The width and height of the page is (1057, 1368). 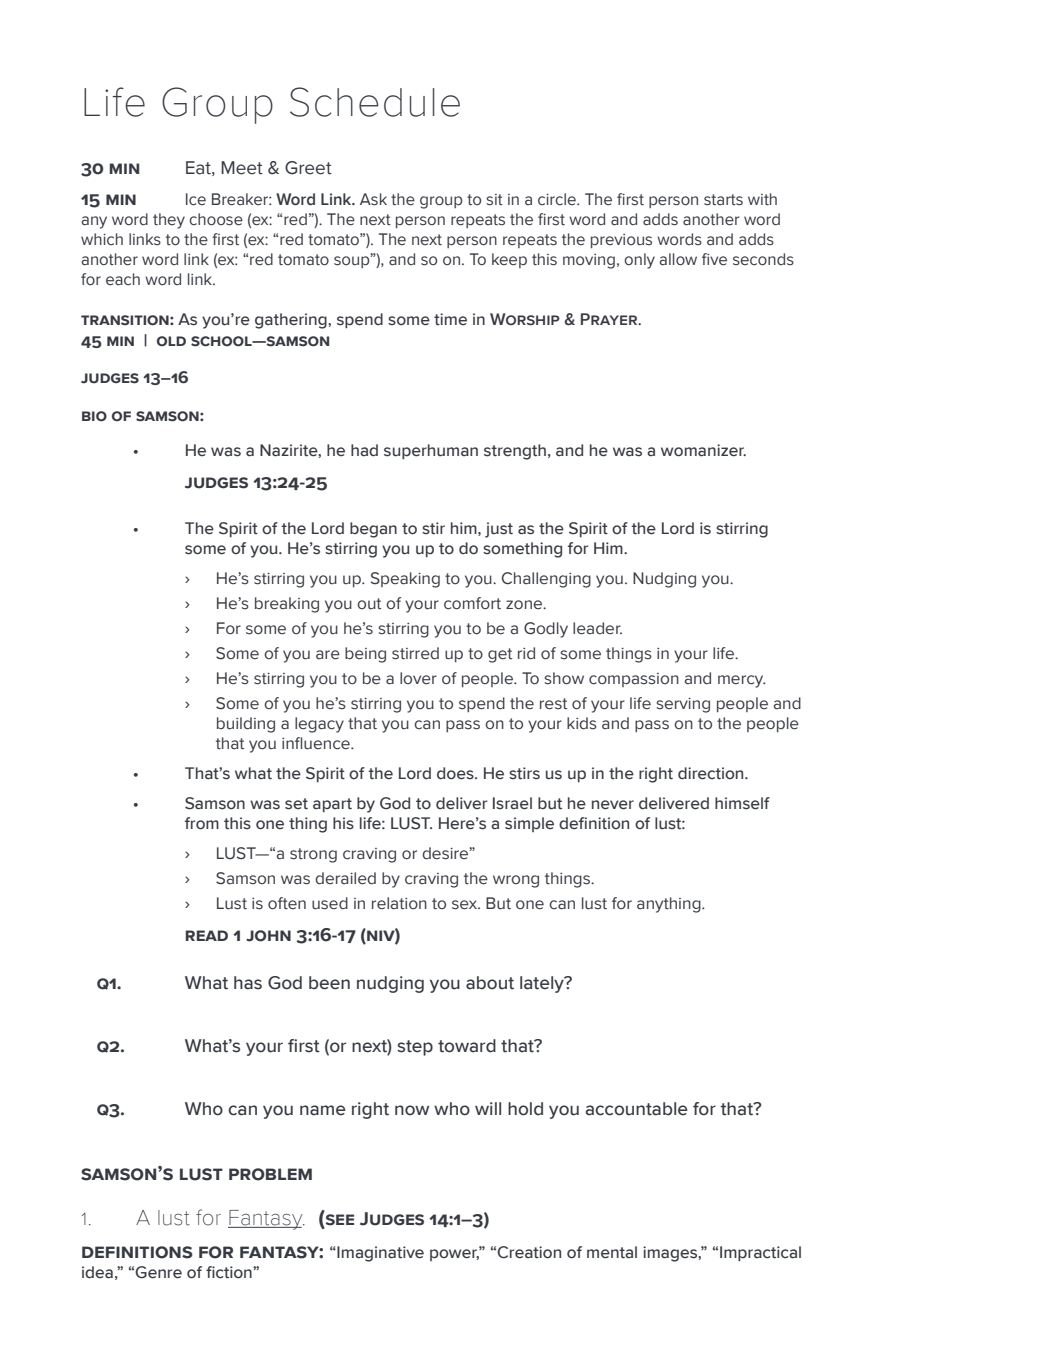 What do you see at coordinates (158, 1272) in the page?
I see `Genre` at bounding box center [158, 1272].
